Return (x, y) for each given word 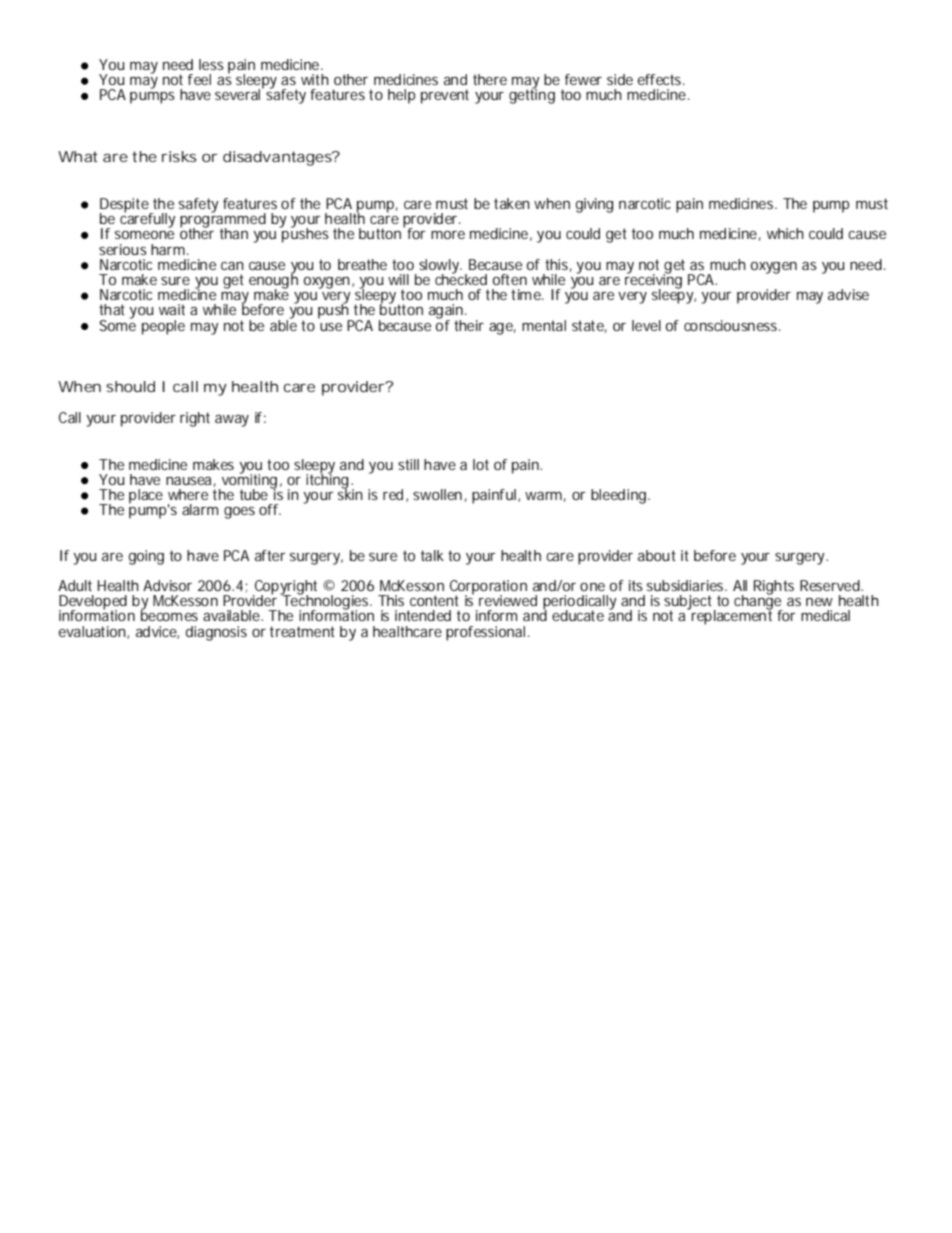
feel (199, 79)
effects (661, 79)
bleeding (620, 496)
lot (481, 464)
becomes (169, 614)
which (785, 233)
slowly (440, 267)
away (232, 420)
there (490, 79)
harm (168, 249)
